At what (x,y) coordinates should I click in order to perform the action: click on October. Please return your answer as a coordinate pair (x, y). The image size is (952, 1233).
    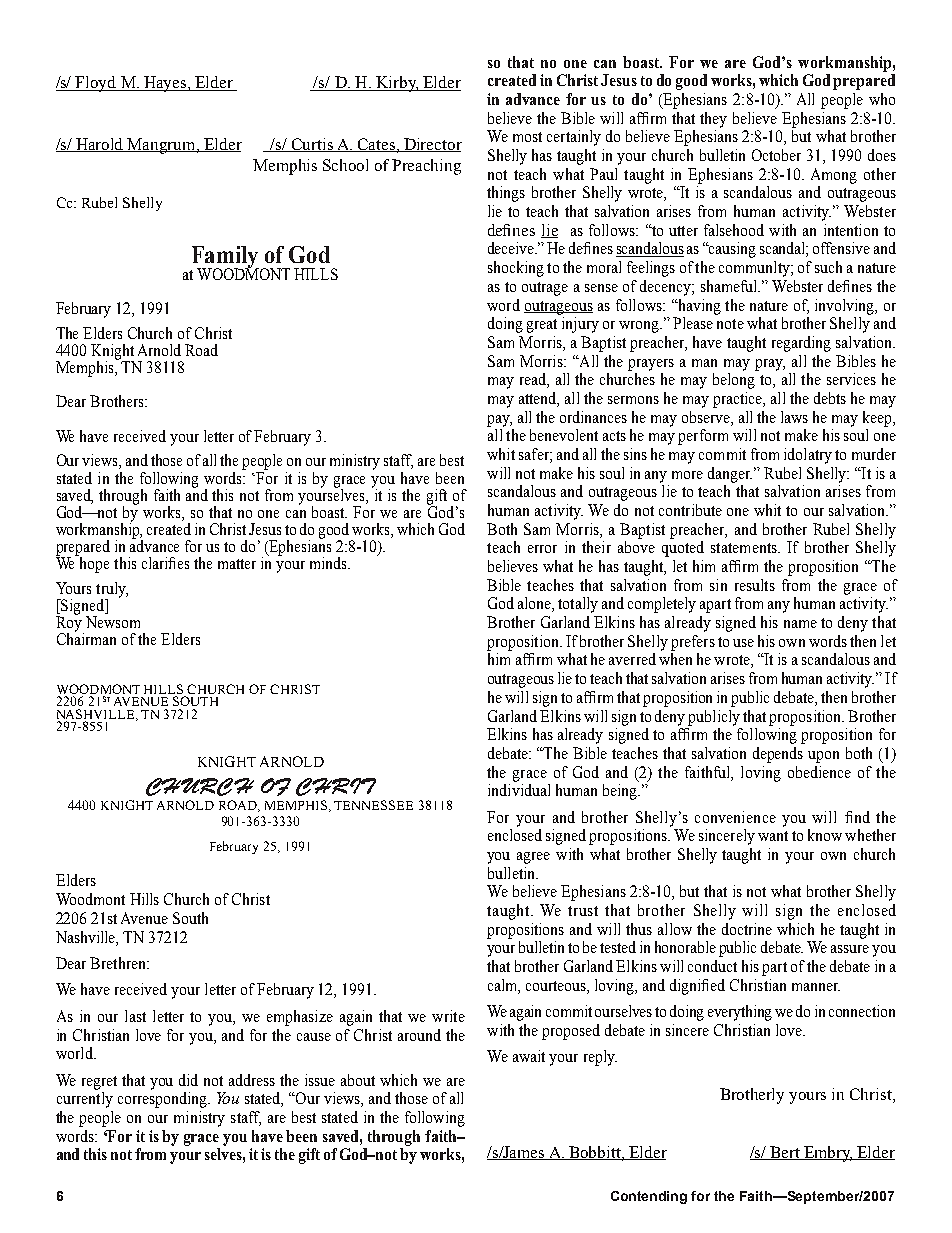
    Looking at the image, I should click on (776, 155).
